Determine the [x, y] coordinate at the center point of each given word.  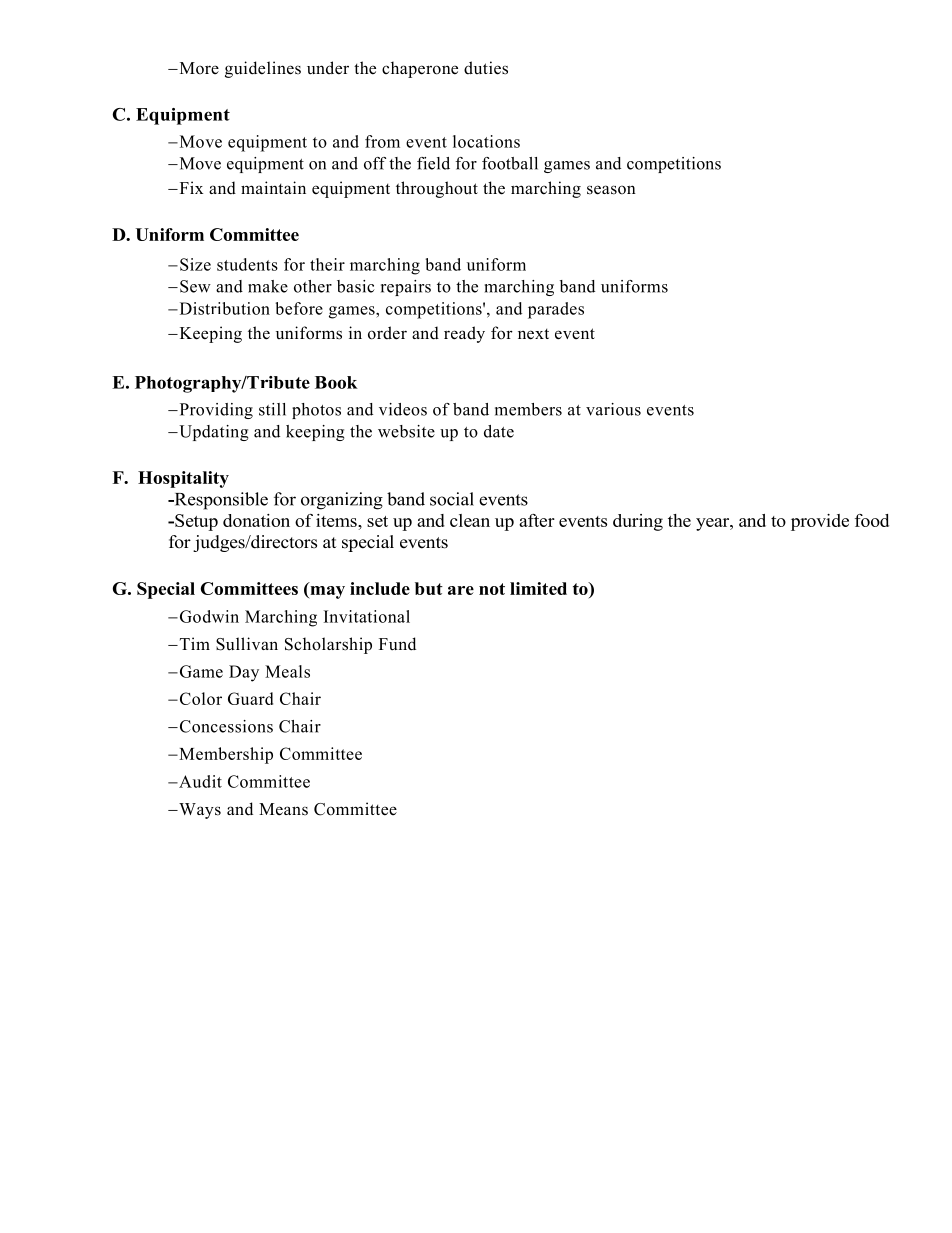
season [611, 190]
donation [256, 520]
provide [820, 522]
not [492, 589]
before [299, 308]
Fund [397, 644]
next [533, 334]
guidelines [263, 69]
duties [486, 68]
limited [538, 588]
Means [283, 809]
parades [556, 310]
